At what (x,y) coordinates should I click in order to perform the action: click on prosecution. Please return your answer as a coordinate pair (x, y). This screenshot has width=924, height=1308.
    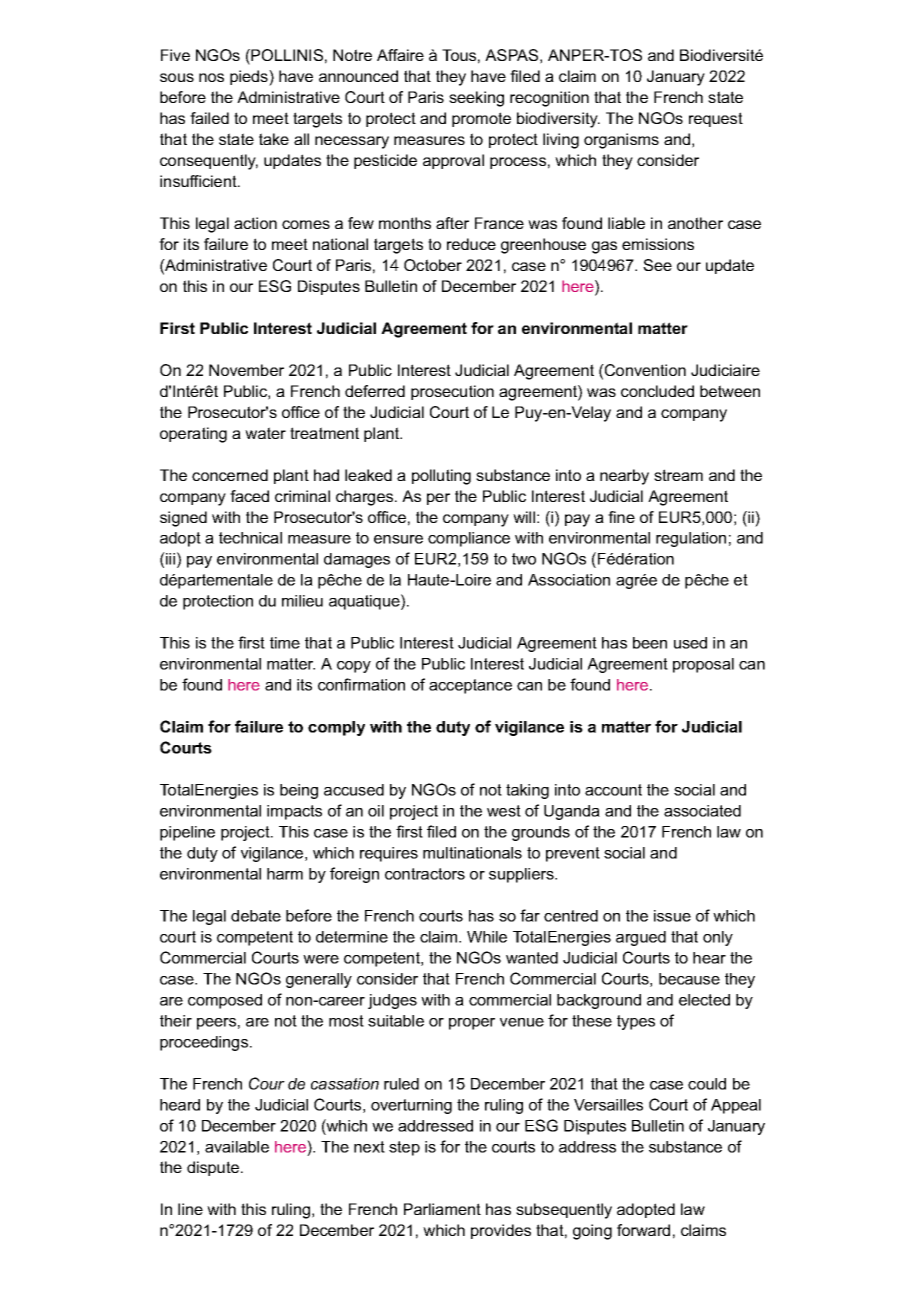
    Looking at the image, I should click on (452, 392).
